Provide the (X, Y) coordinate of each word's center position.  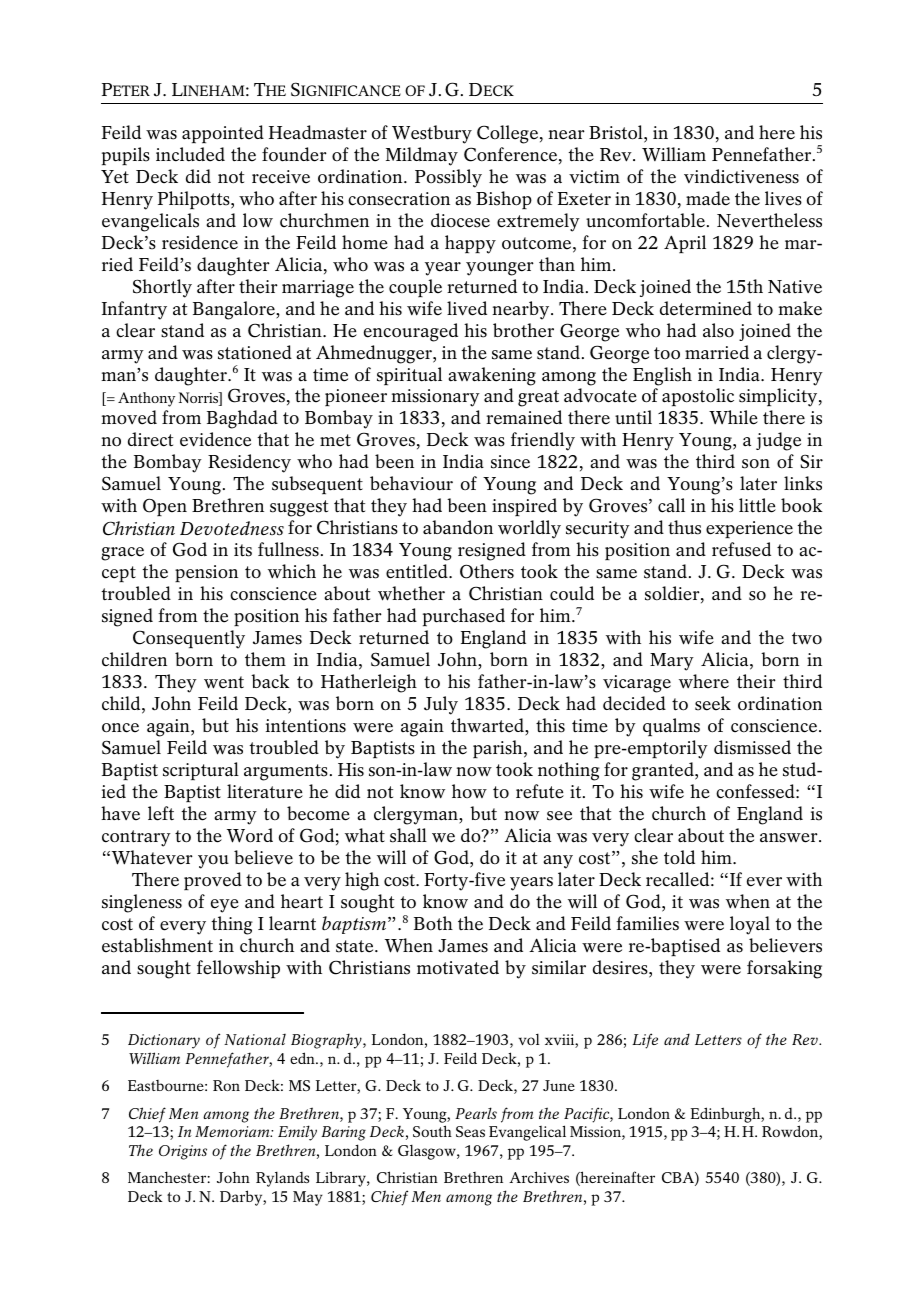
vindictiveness (741, 176)
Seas (470, 1131)
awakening (492, 376)
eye (225, 906)
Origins (183, 1152)
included (190, 154)
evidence (215, 439)
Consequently (189, 639)
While (733, 417)
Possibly (448, 178)
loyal (750, 925)
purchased (464, 617)
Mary (672, 662)
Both (433, 923)
